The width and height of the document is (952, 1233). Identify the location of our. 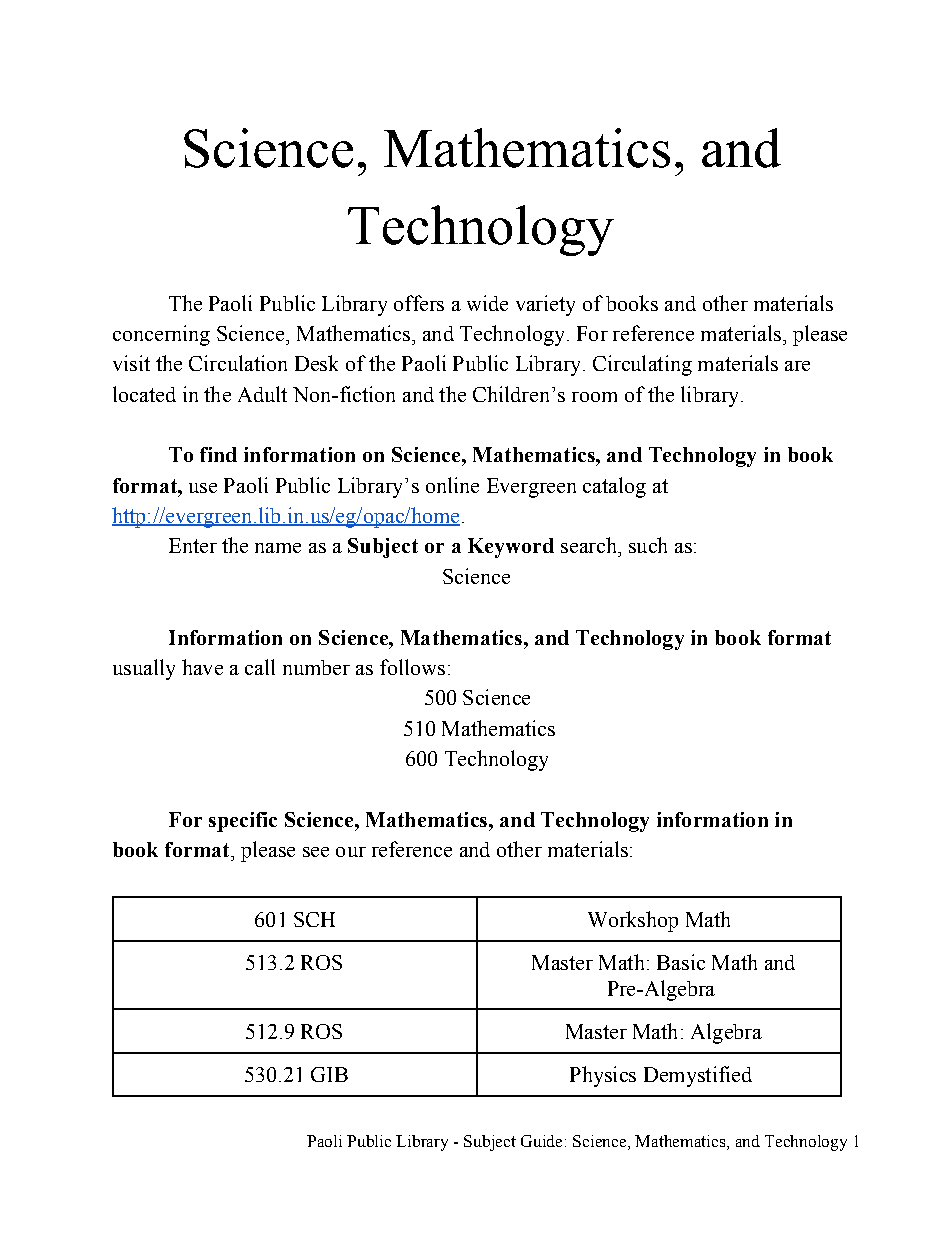
(351, 852).
